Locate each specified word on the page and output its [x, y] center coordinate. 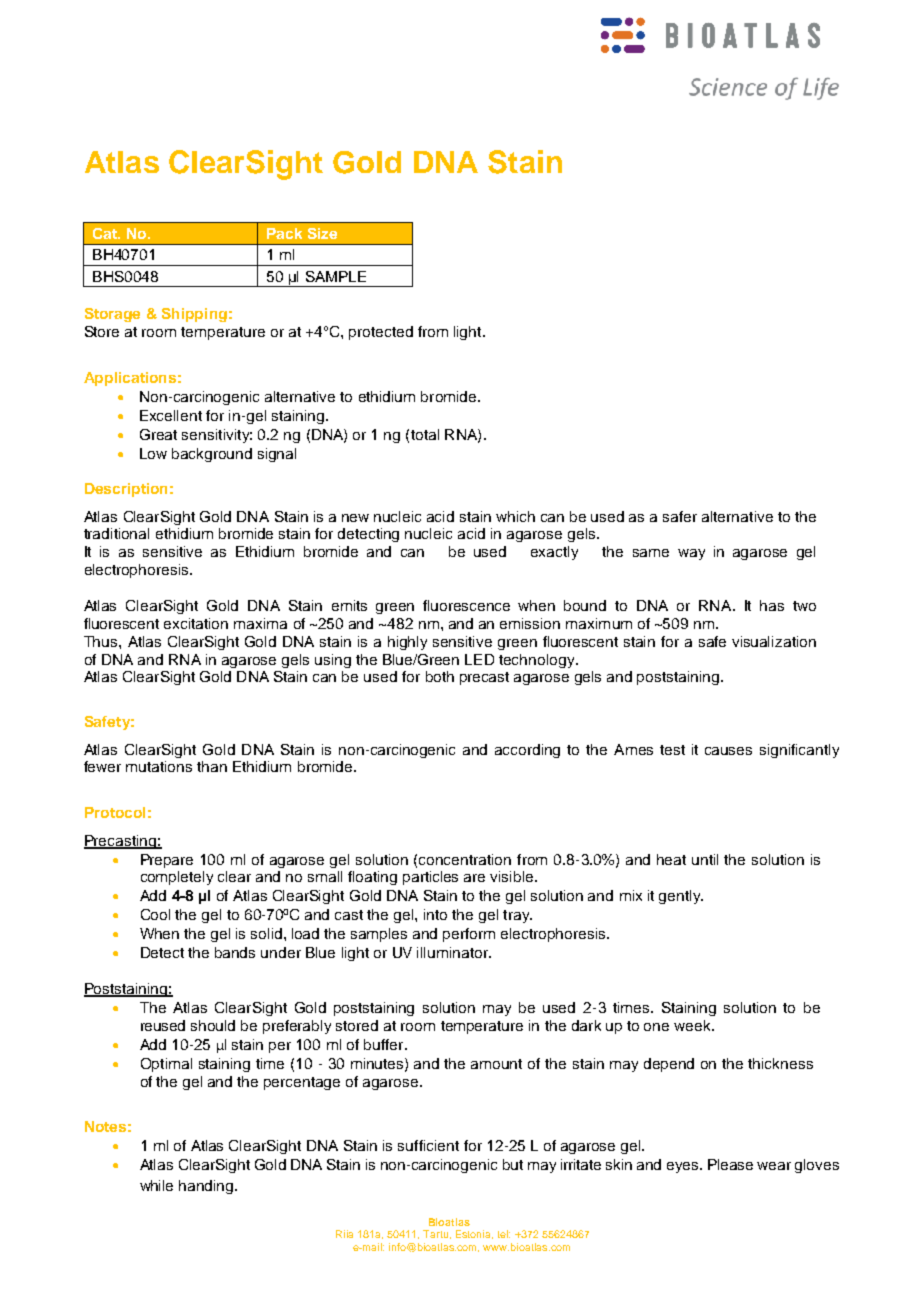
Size [322, 233]
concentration [465, 859]
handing [207, 1187]
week [693, 1025]
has [772, 605]
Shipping [194, 315]
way [691, 554]
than [212, 766]
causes [728, 751]
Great [158, 434]
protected [381, 333]
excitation [196, 623]
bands [235, 952]
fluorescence [466, 605]
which [515, 516]
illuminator [454, 952]
